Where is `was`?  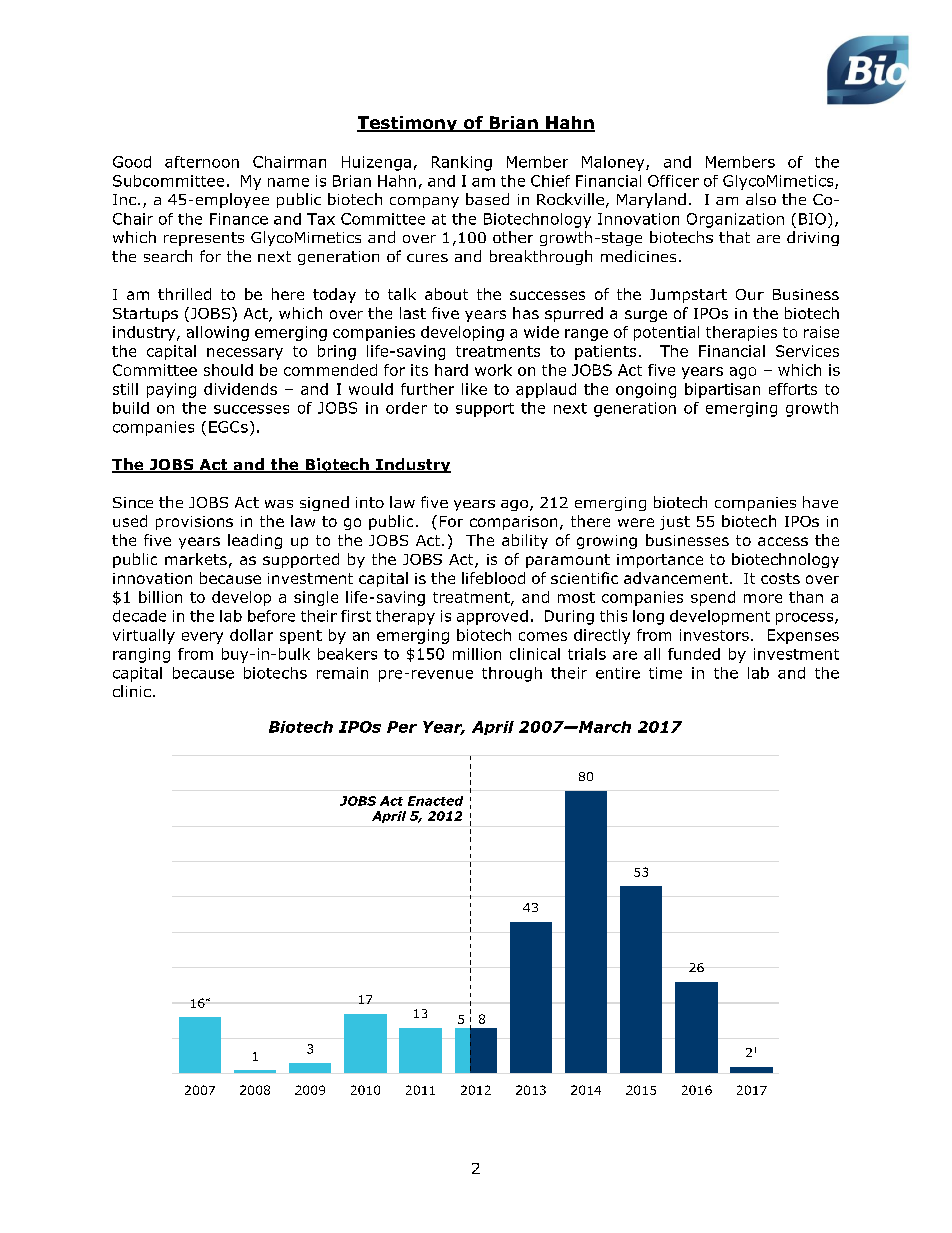 was is located at coordinates (279, 504).
